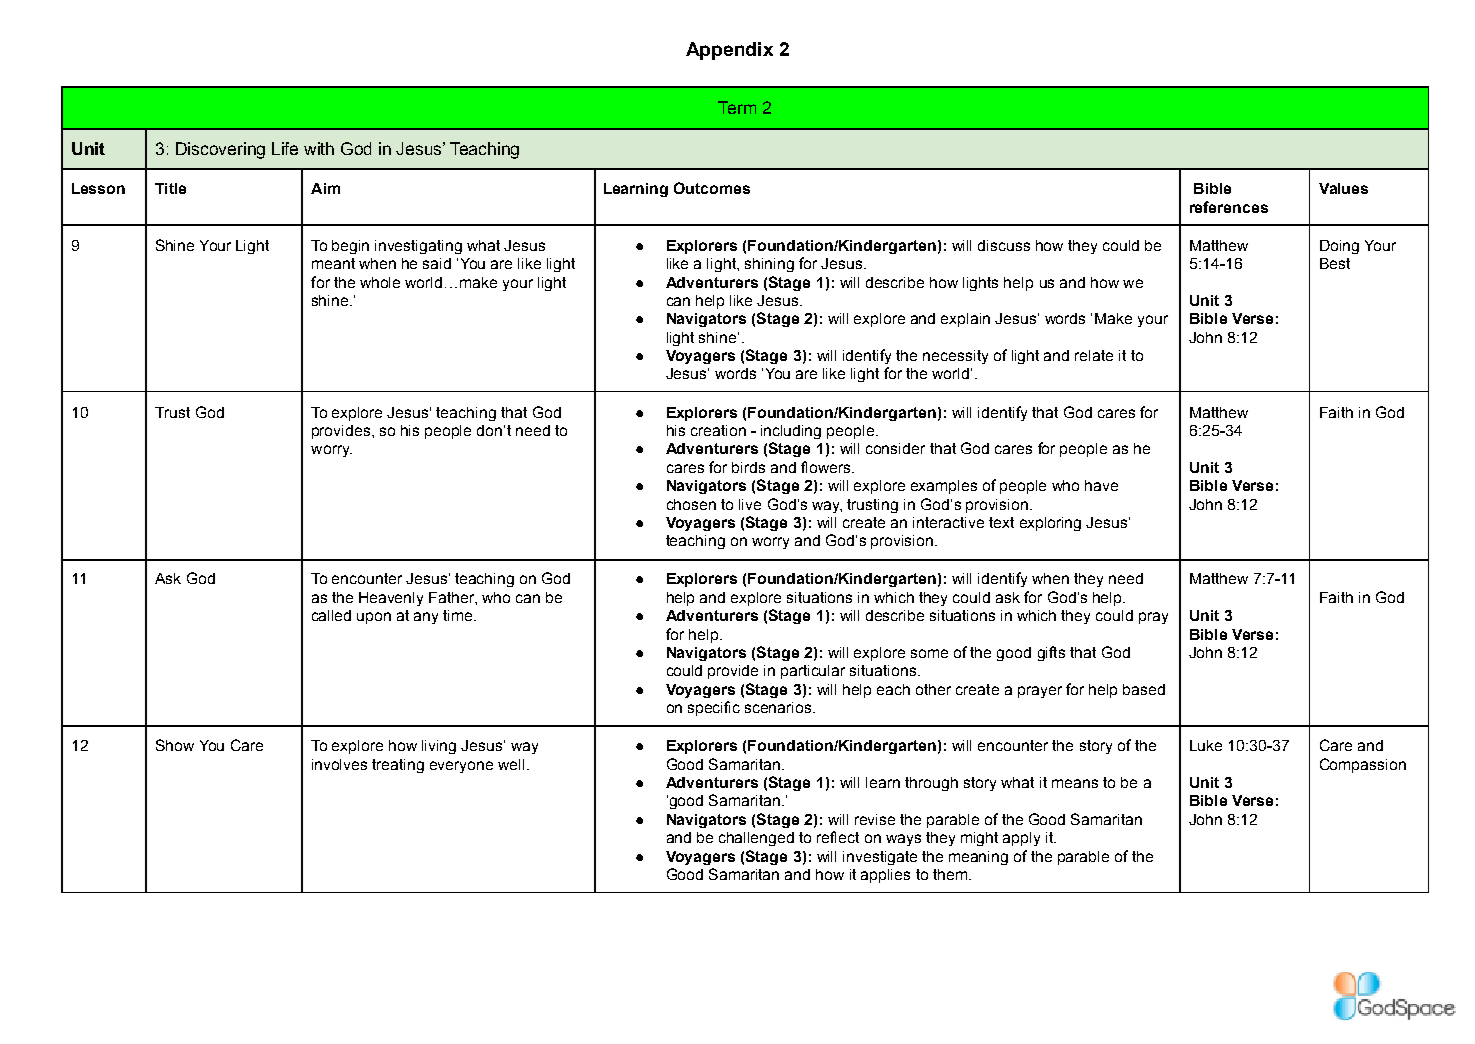 This screenshot has width=1475, height=1044. Describe the element at coordinates (756, 839) in the screenshot. I see `challenged` at that location.
